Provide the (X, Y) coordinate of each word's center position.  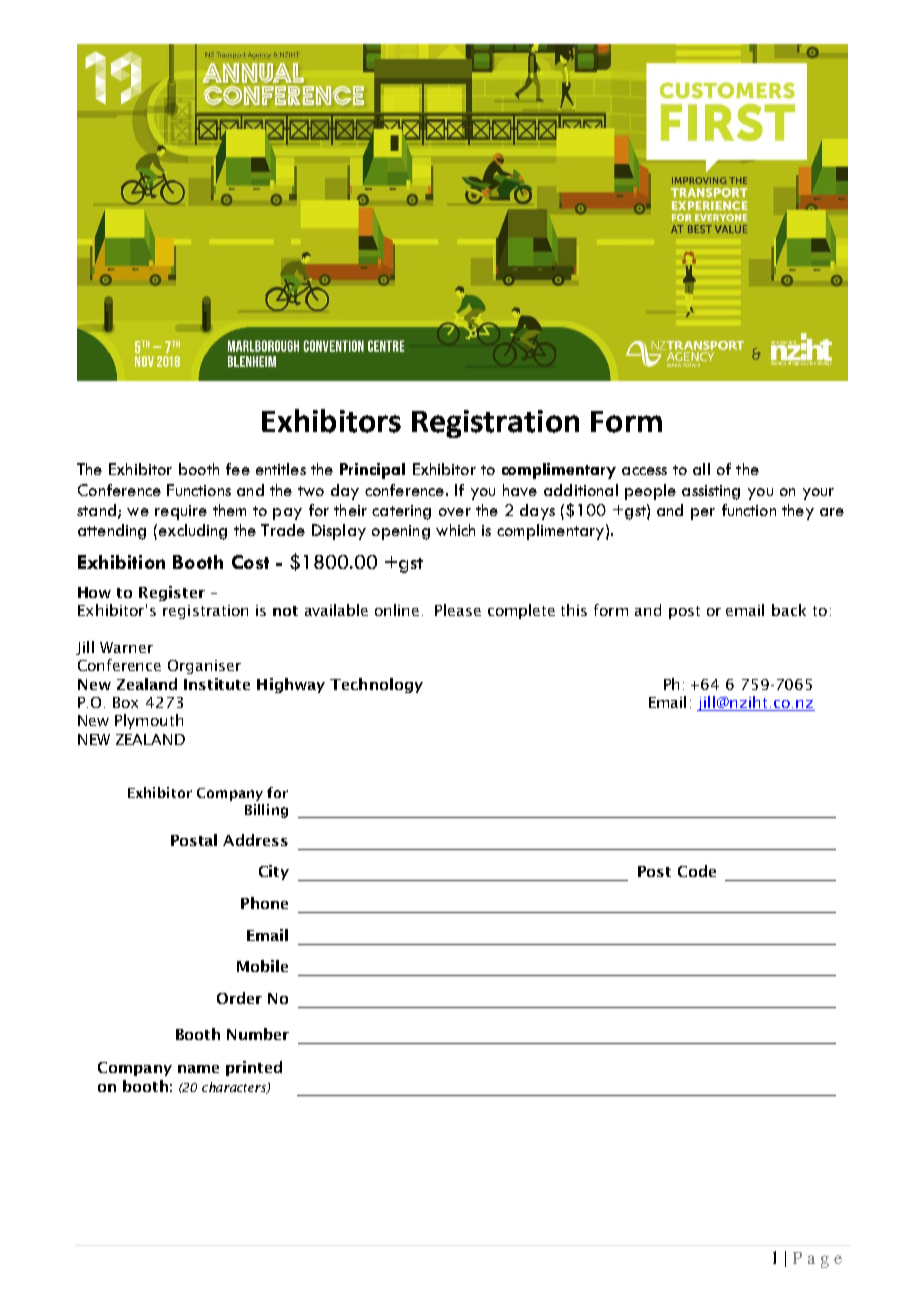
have (520, 490)
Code (697, 871)
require (181, 512)
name (198, 1069)
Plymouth (149, 721)
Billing (266, 811)
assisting (711, 492)
